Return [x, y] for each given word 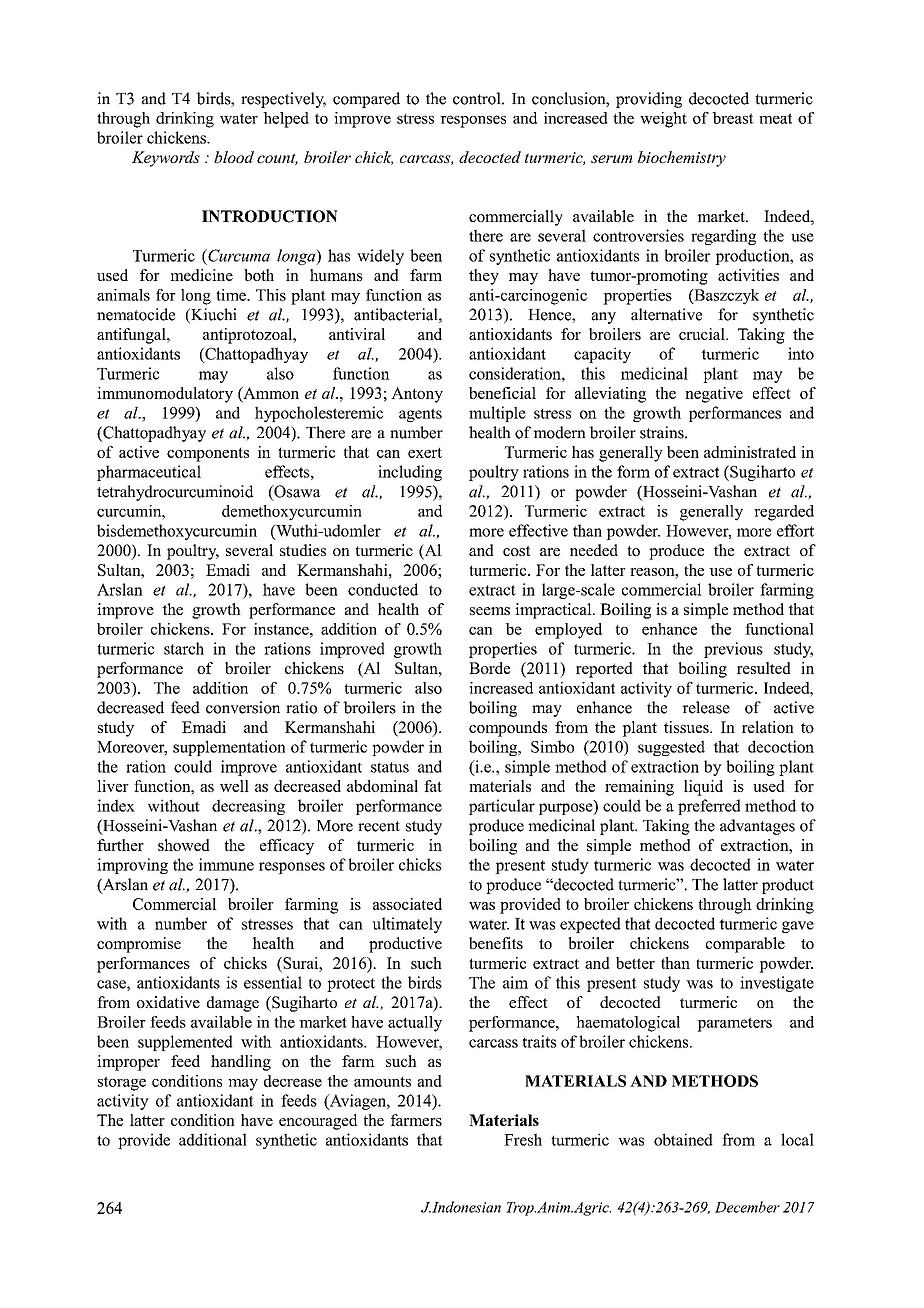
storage [122, 1083]
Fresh [523, 1139]
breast [733, 118]
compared [366, 100]
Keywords [166, 159]
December [747, 1207]
